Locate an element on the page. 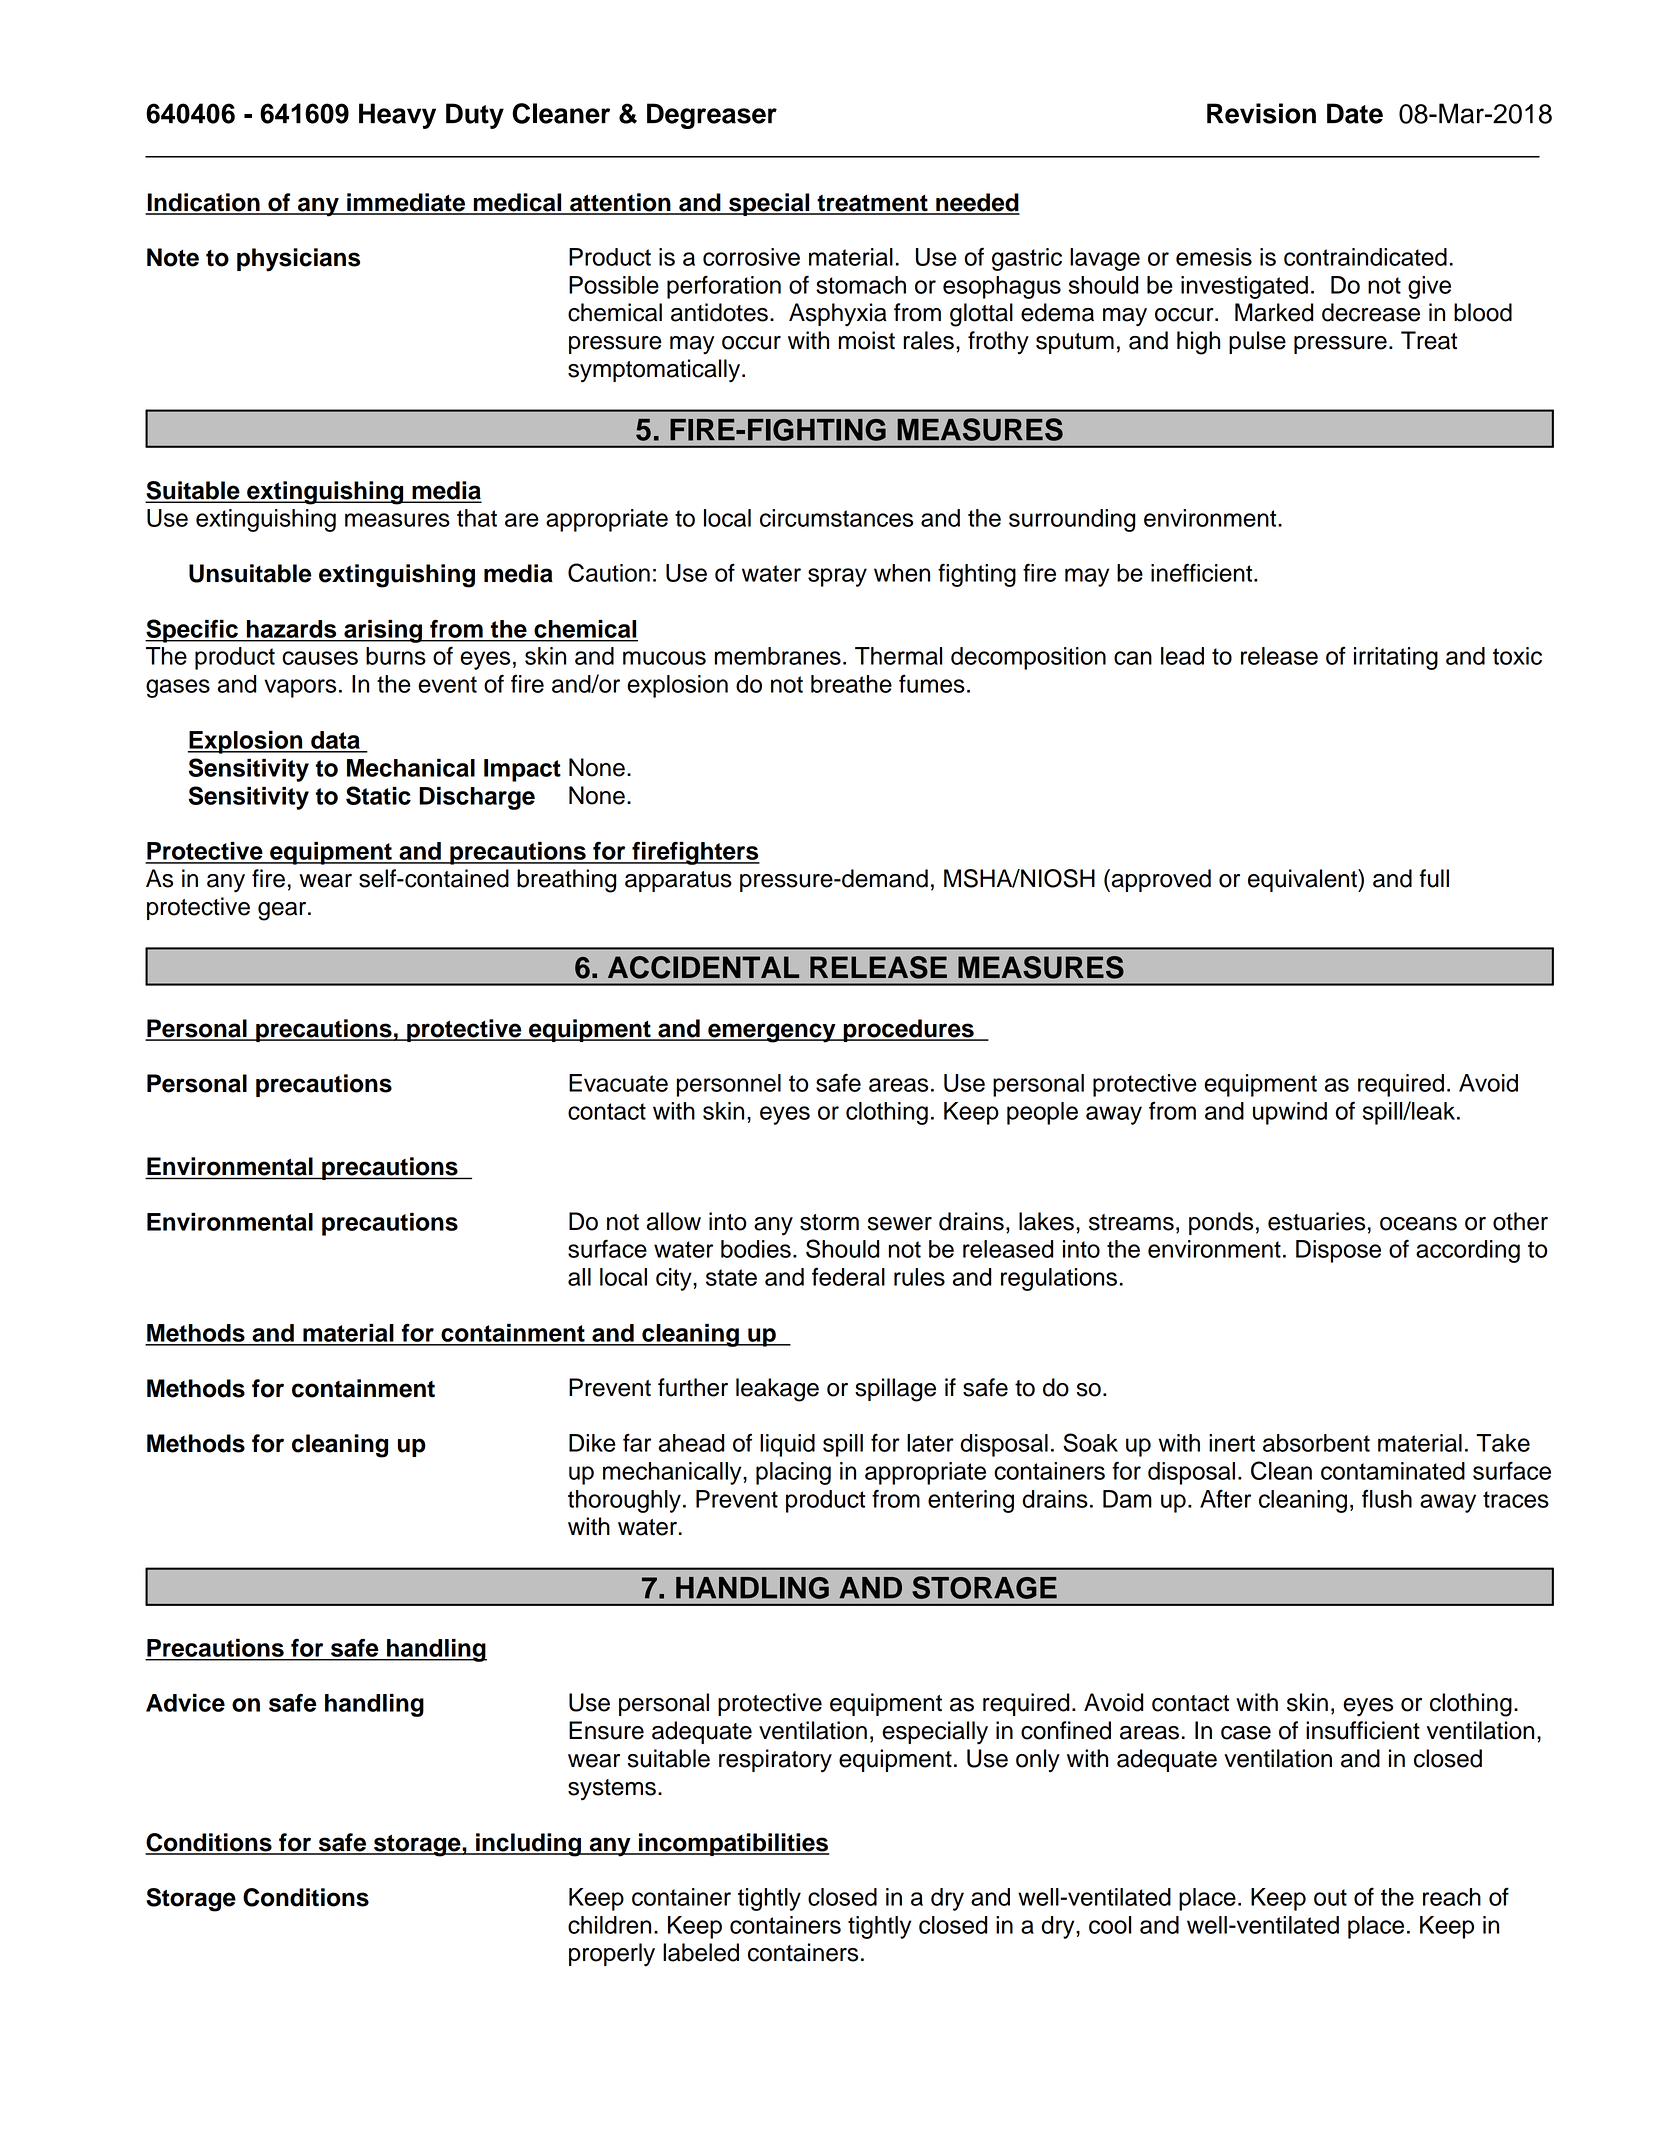 The width and height of the document is (1653, 2139). irritating is located at coordinates (1396, 658).
